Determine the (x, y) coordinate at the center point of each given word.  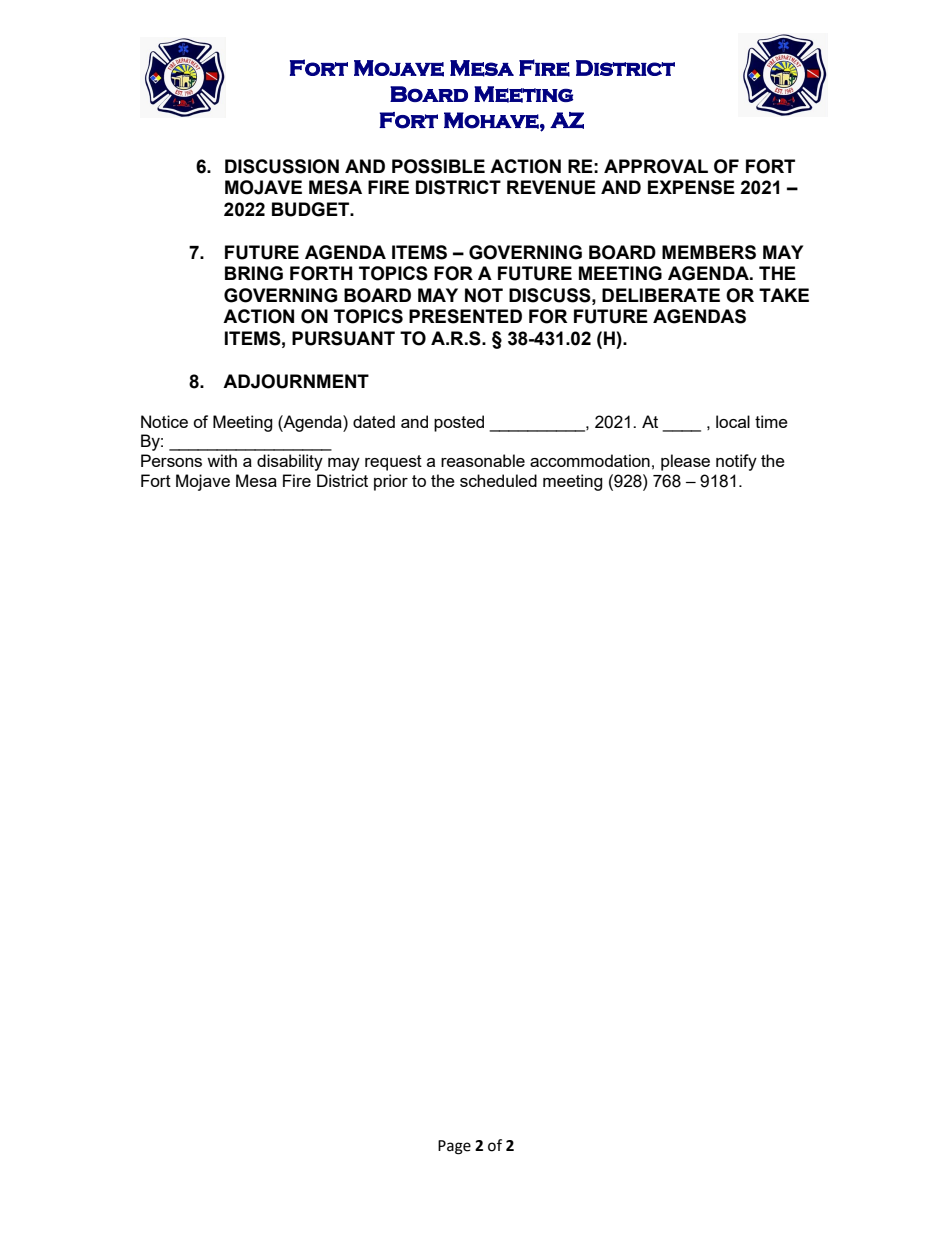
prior (391, 482)
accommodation (590, 460)
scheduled (498, 480)
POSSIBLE (438, 166)
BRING (254, 273)
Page (454, 1147)
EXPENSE (691, 187)
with (222, 460)
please (685, 462)
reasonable (483, 460)
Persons (171, 460)
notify (736, 462)
